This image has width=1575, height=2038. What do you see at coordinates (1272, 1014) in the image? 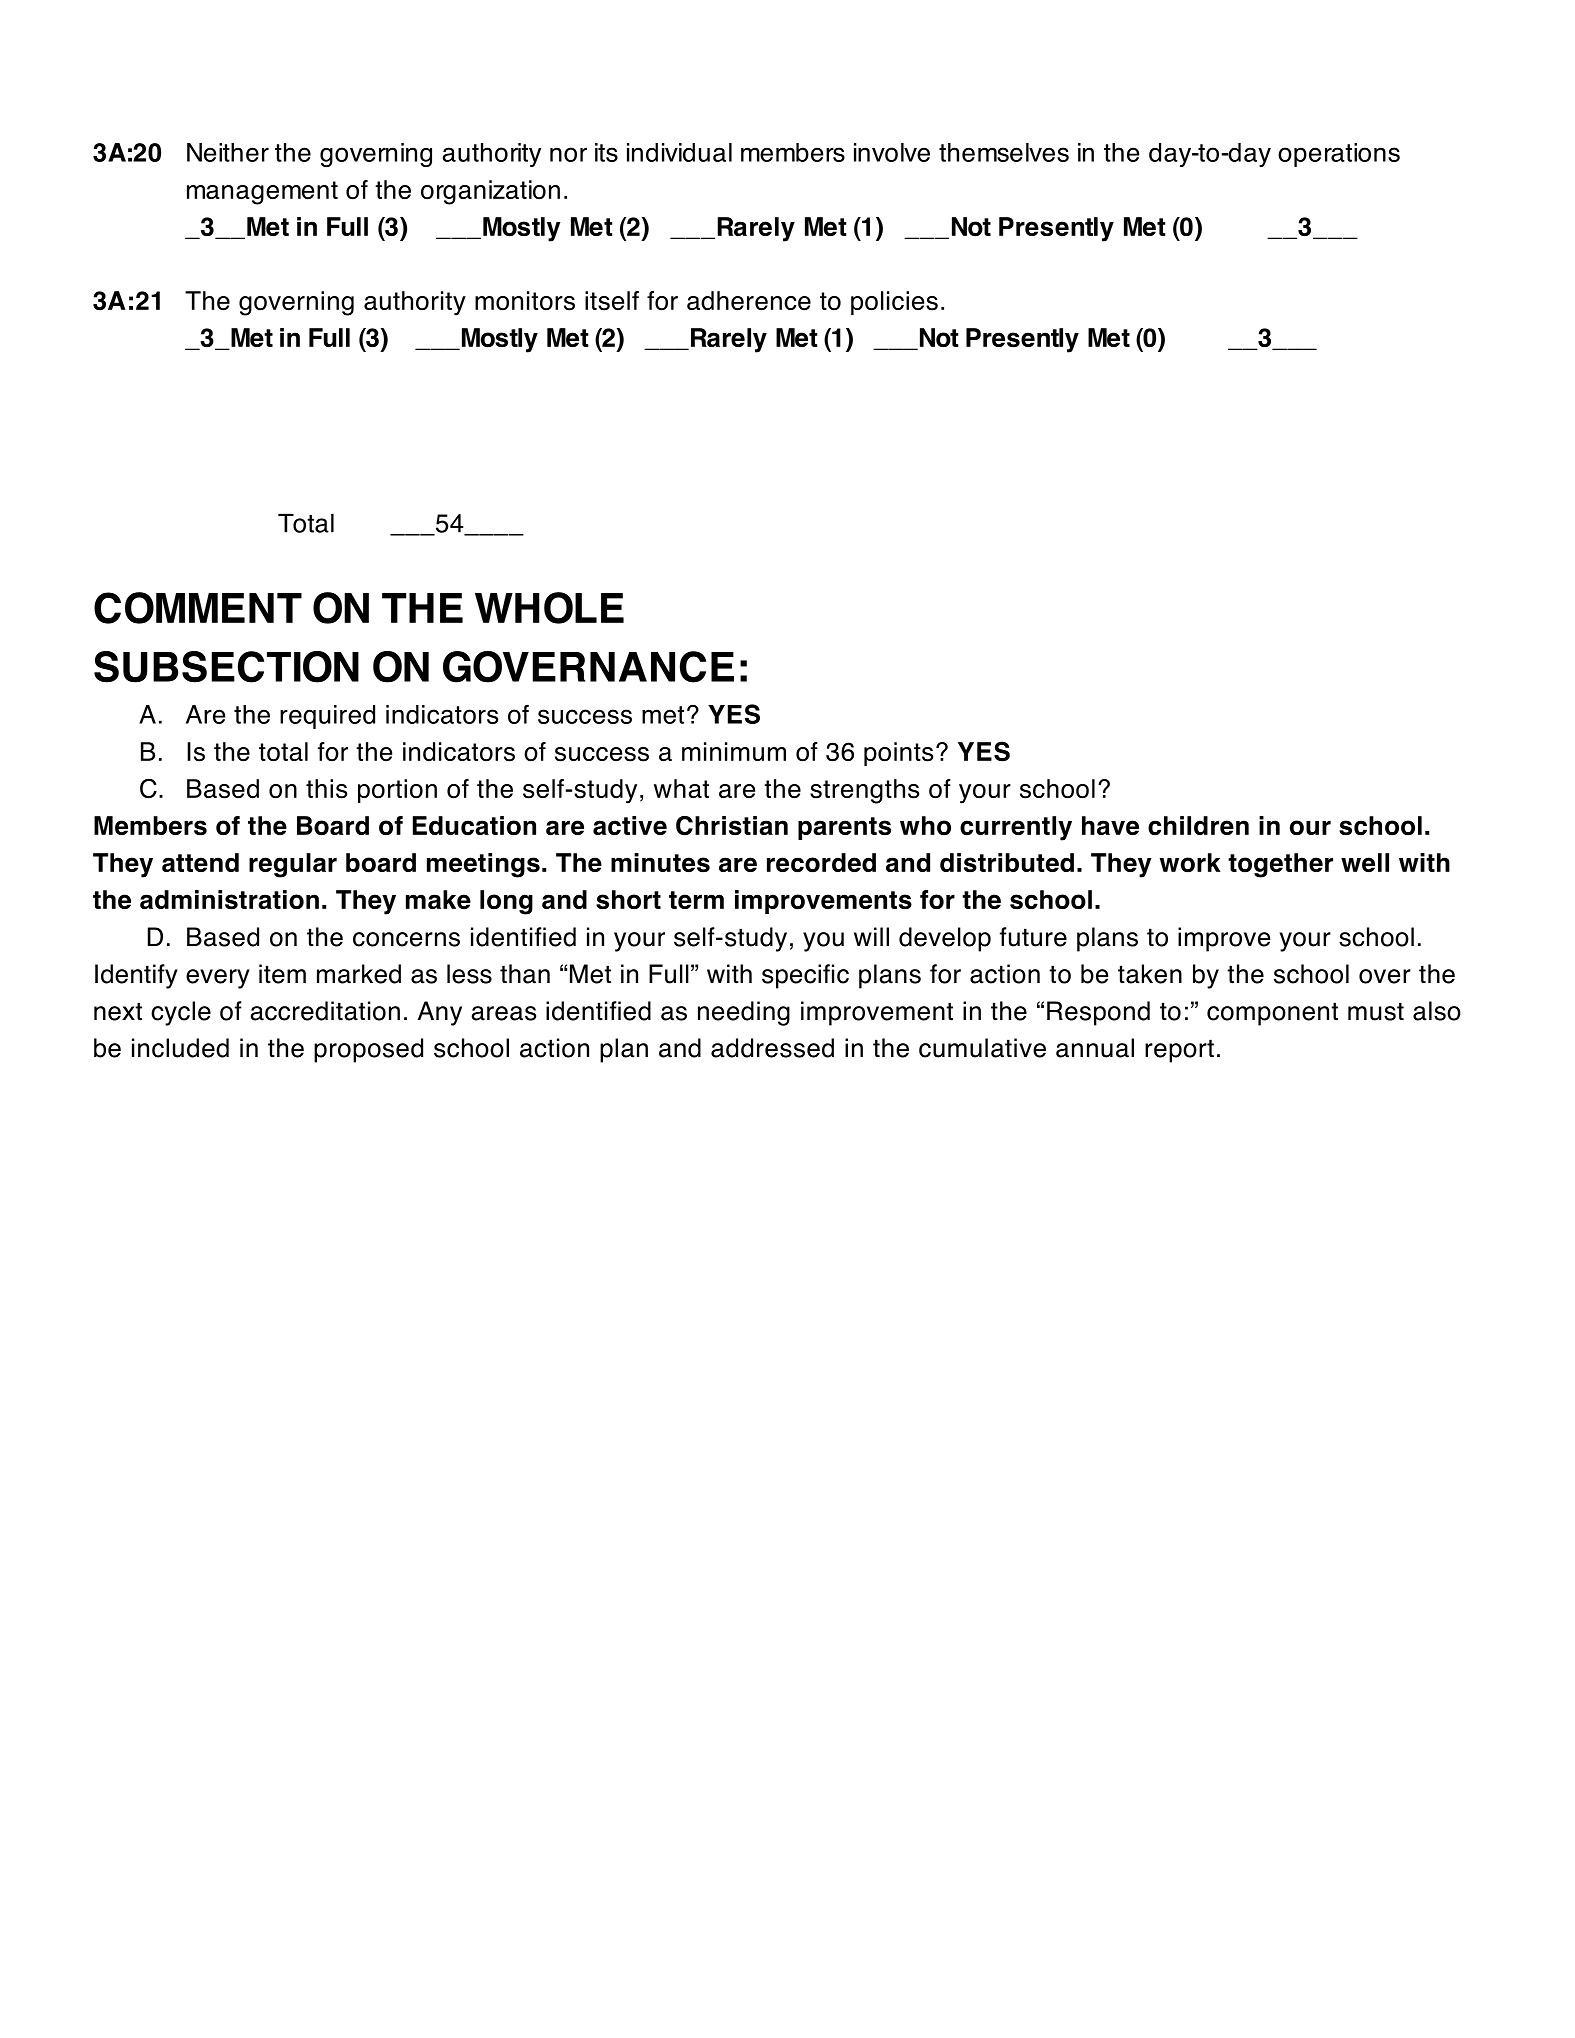
I see `component` at bounding box center [1272, 1014].
